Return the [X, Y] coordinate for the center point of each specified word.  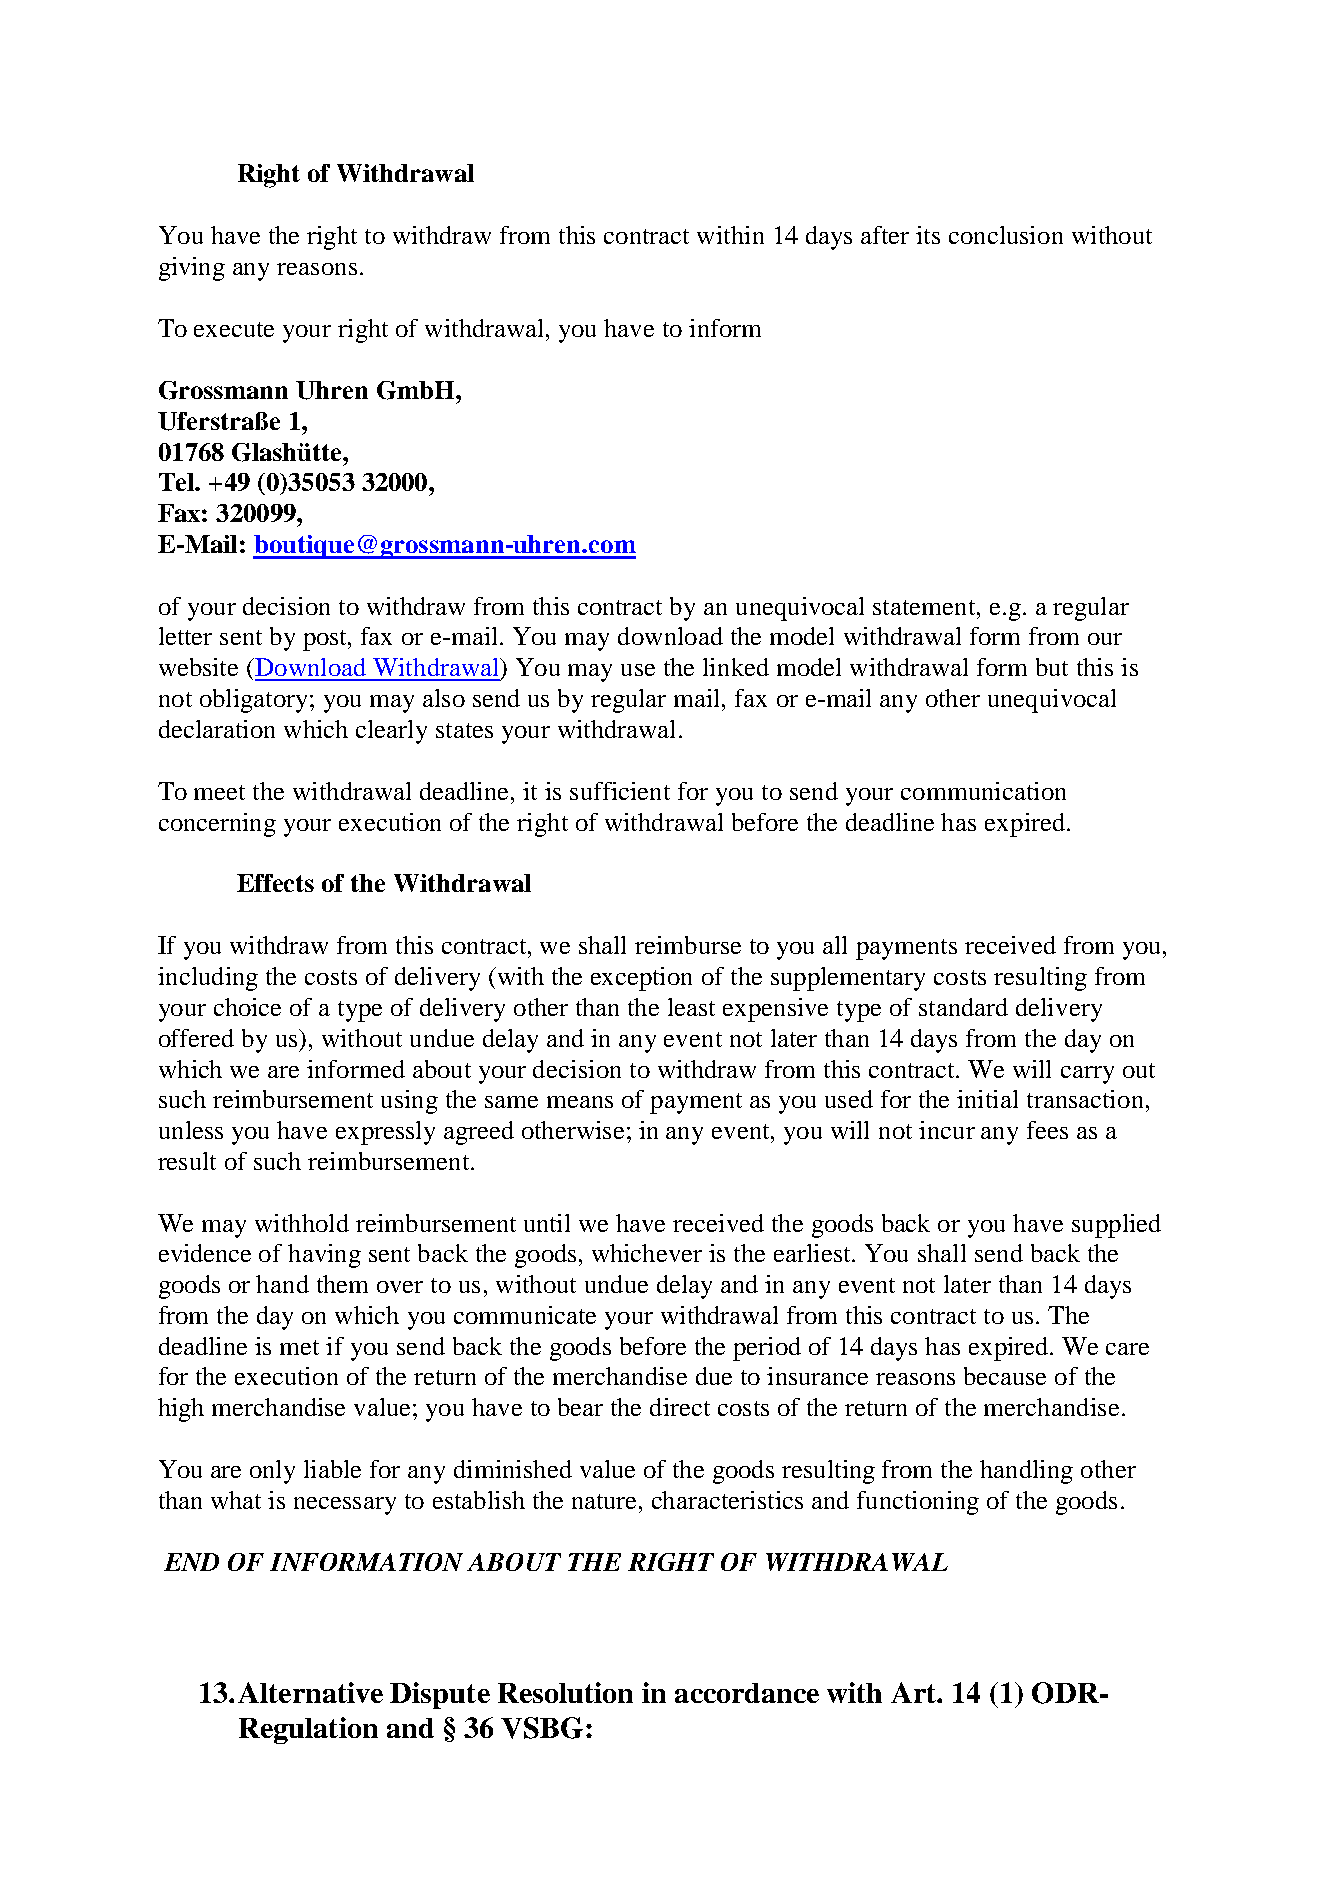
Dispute [440, 1695]
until [547, 1223]
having [324, 1256]
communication [983, 791]
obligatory [255, 701]
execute [234, 329]
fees [1047, 1130]
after [885, 235]
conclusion [1006, 235]
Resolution [565, 1692]
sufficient [620, 791]
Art [915, 1692]
